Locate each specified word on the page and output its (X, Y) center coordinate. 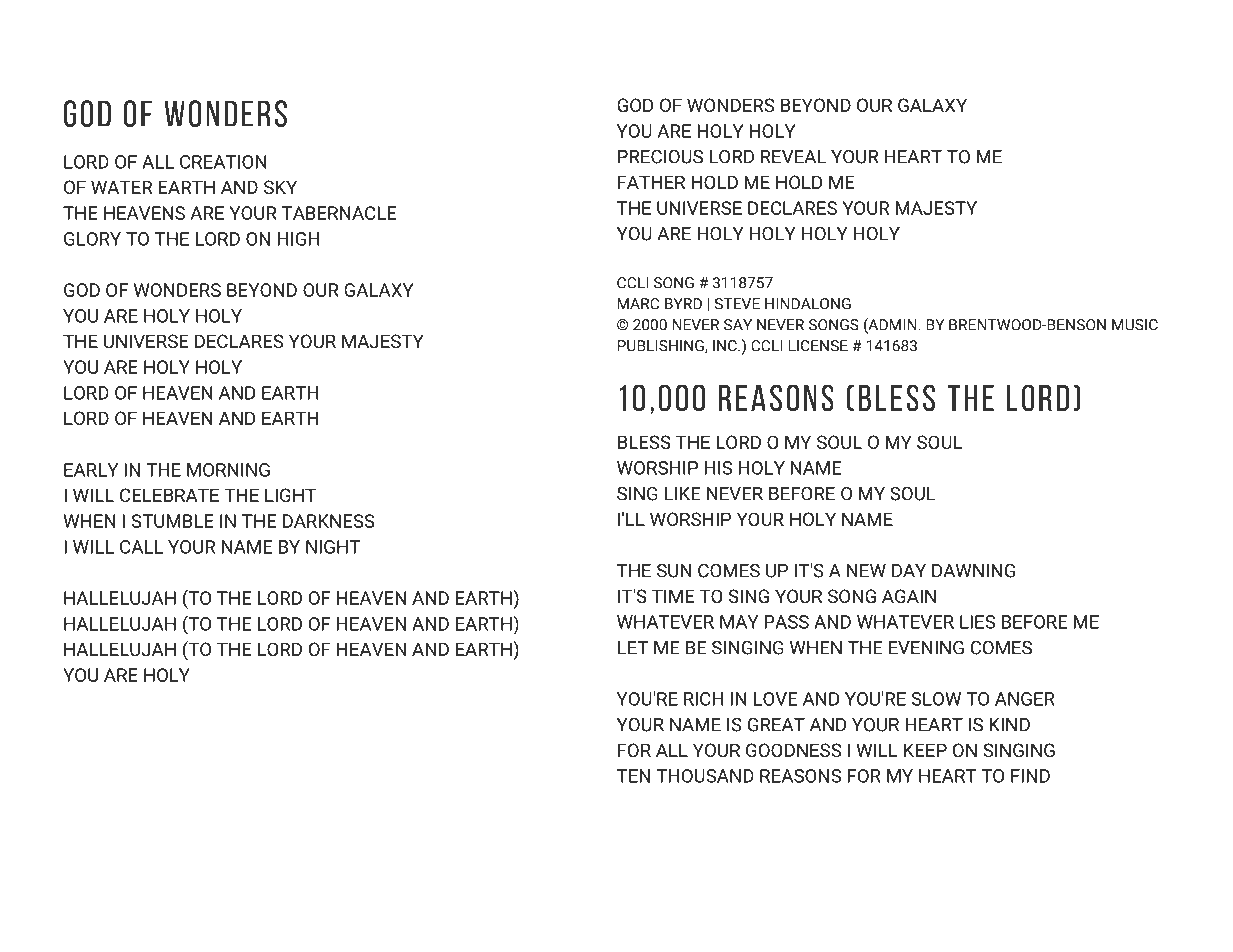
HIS (718, 468)
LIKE (682, 494)
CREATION (223, 162)
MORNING (228, 470)
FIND (1030, 776)
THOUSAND (705, 776)
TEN (633, 776)
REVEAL (793, 157)
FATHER (651, 182)
